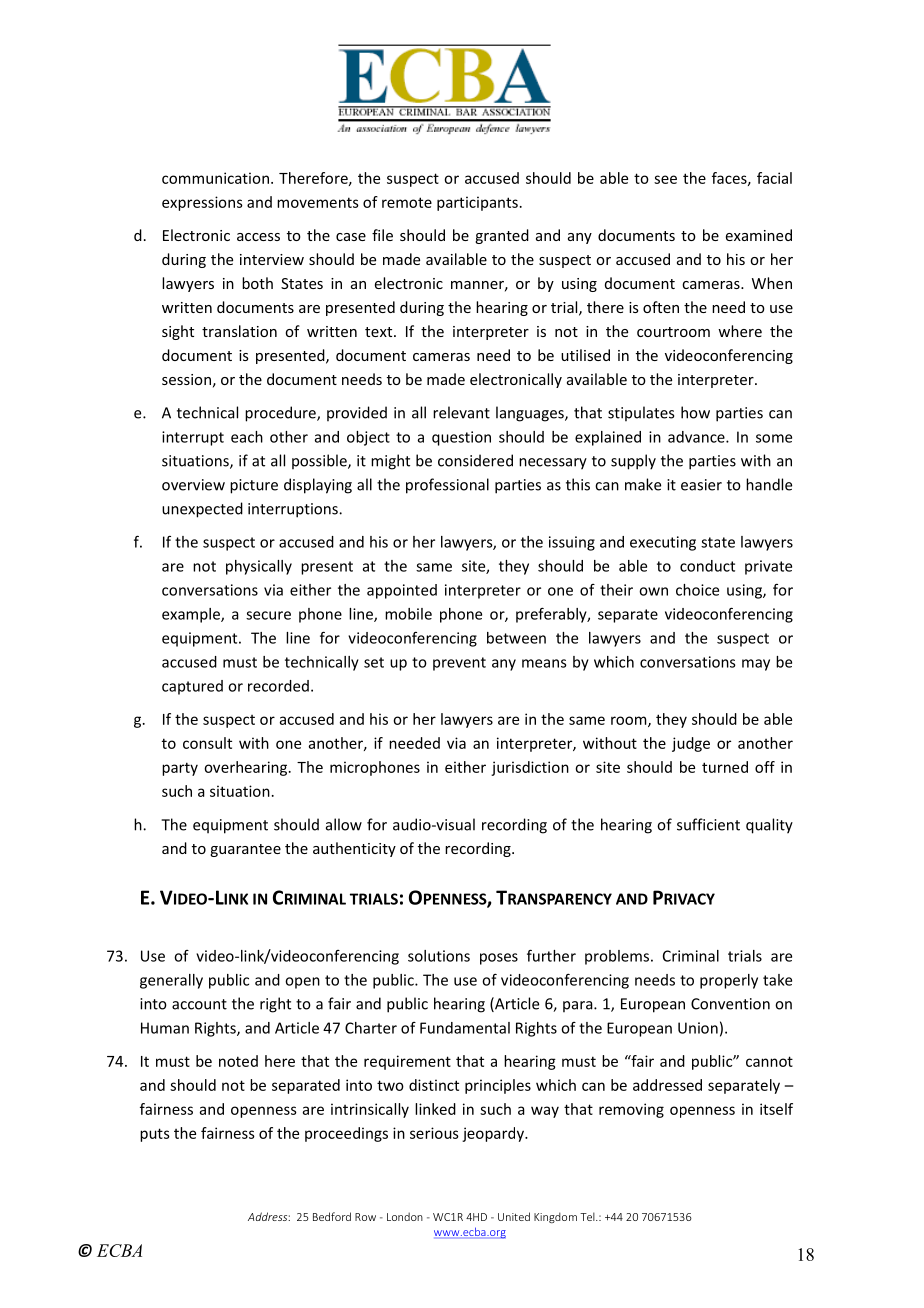 Image resolution: width=924 pixels, height=1308 pixels. What do you see at coordinates (665, 179) in the image?
I see `see` at bounding box center [665, 179].
